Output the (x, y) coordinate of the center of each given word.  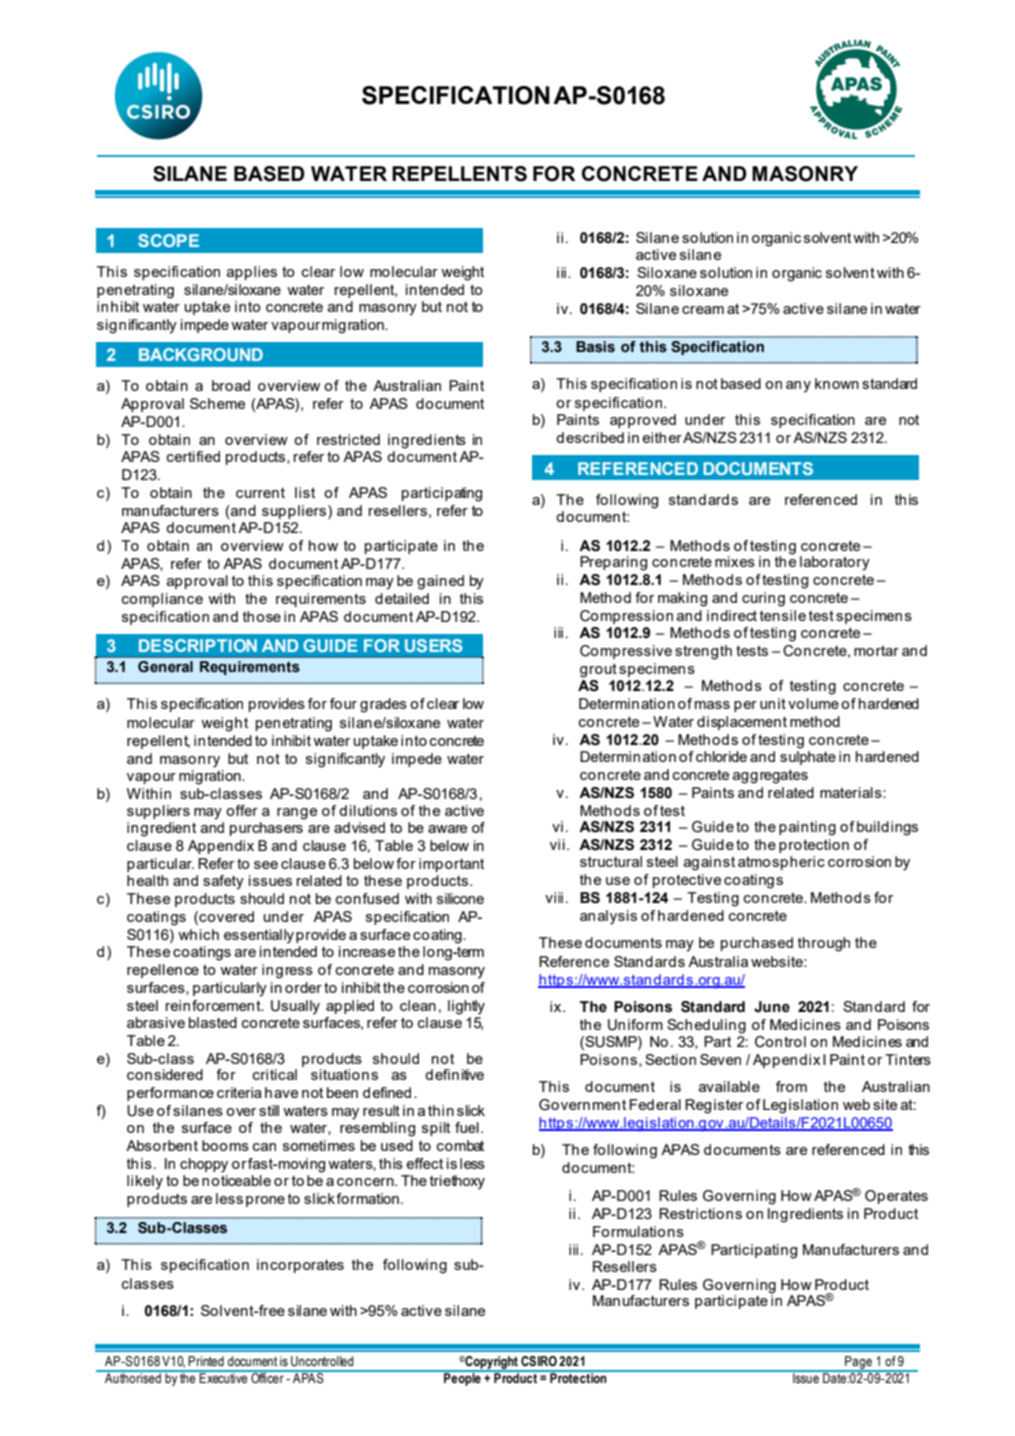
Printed (206, 1361)
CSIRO (539, 1361)
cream (703, 310)
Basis (595, 347)
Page (858, 1364)
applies (252, 273)
